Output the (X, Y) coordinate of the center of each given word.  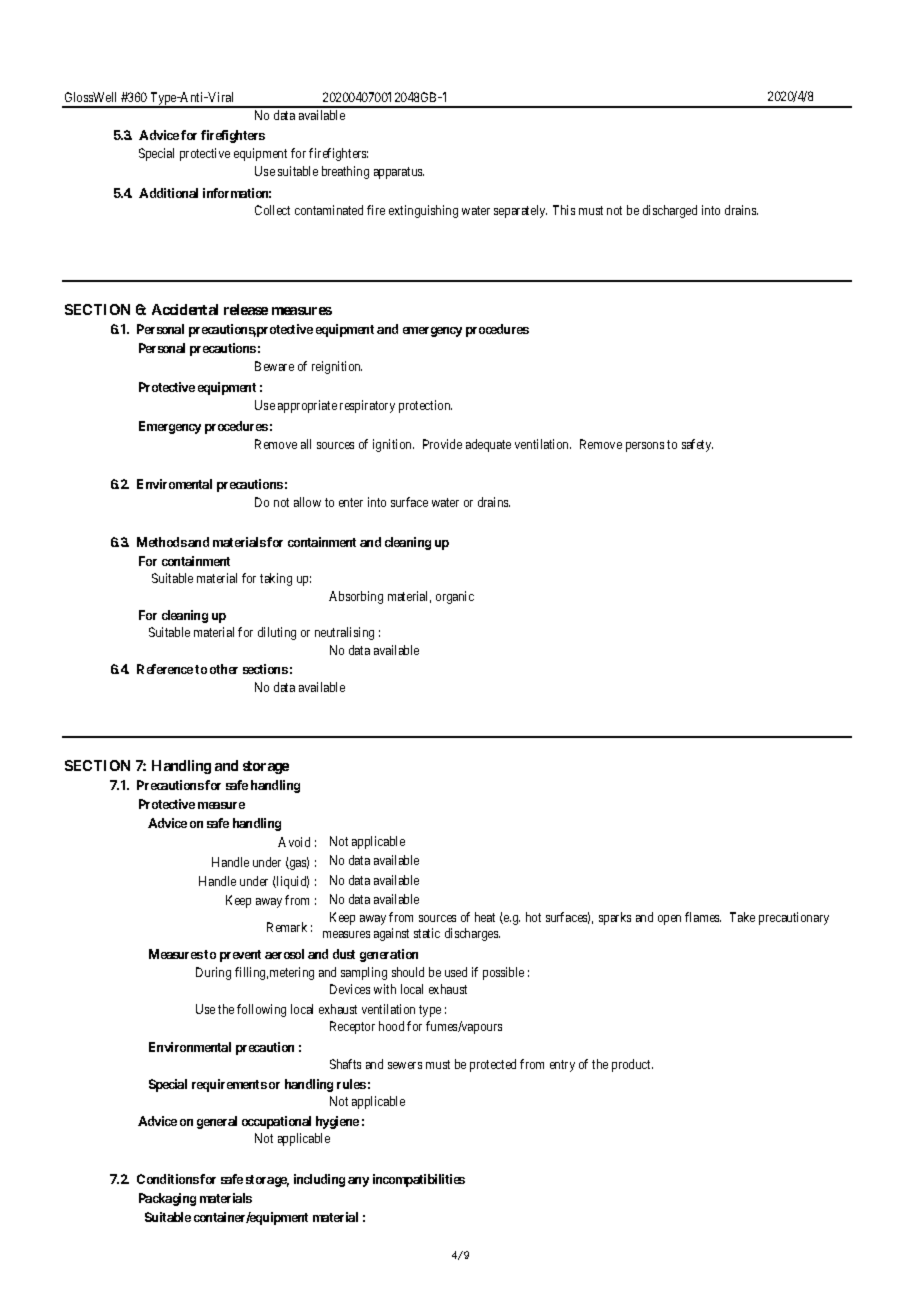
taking (276, 579)
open (669, 920)
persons (645, 447)
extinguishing (423, 211)
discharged (670, 211)
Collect (272, 210)
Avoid (294, 842)
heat (485, 917)
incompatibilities (419, 1180)
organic (455, 597)
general (217, 1122)
